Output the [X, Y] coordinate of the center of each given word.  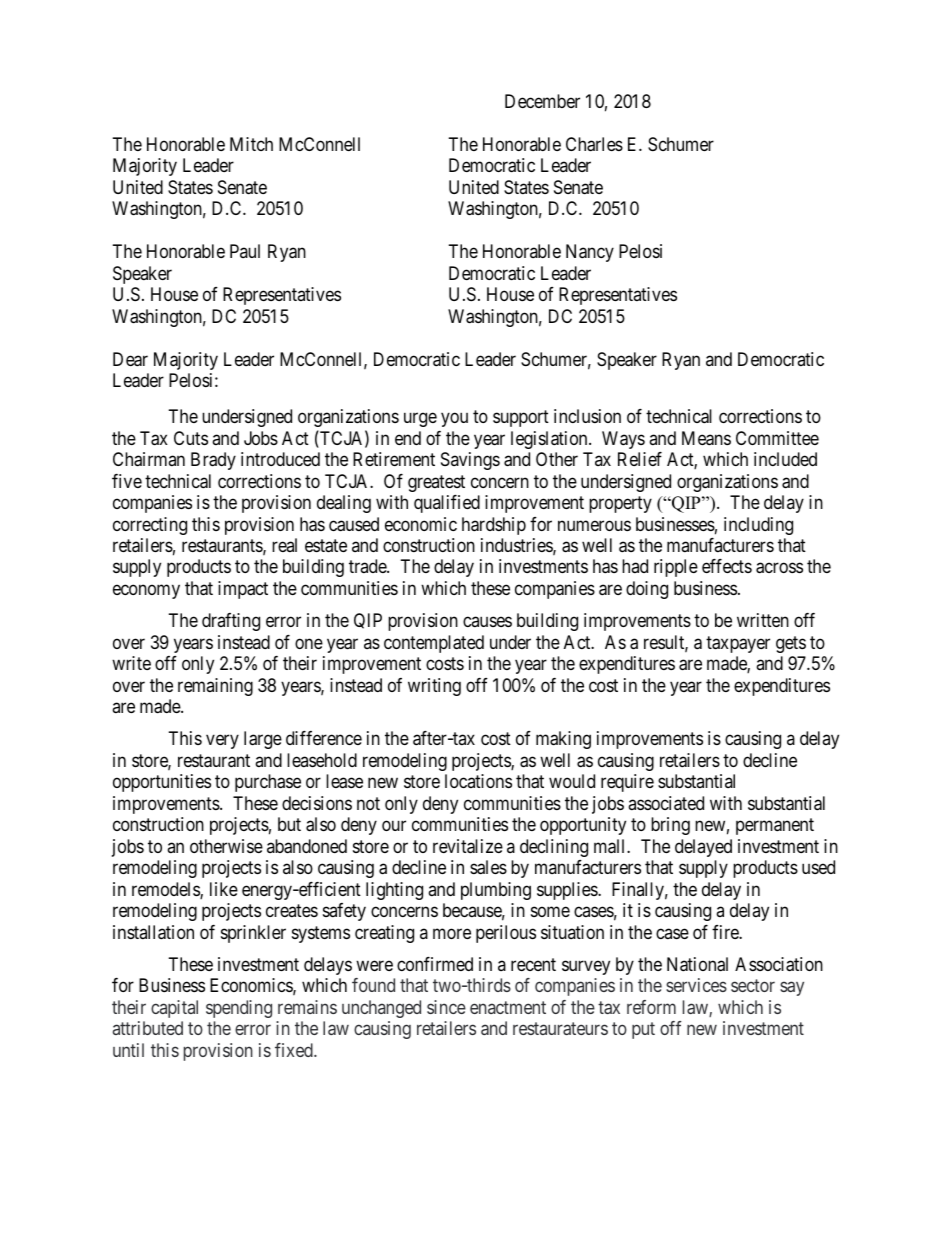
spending [239, 1009]
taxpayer [738, 644]
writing [434, 687]
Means [706, 438]
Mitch [251, 144]
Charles [594, 144]
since [446, 1007]
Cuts [191, 438]
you [454, 420]
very [222, 742]
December [542, 101]
